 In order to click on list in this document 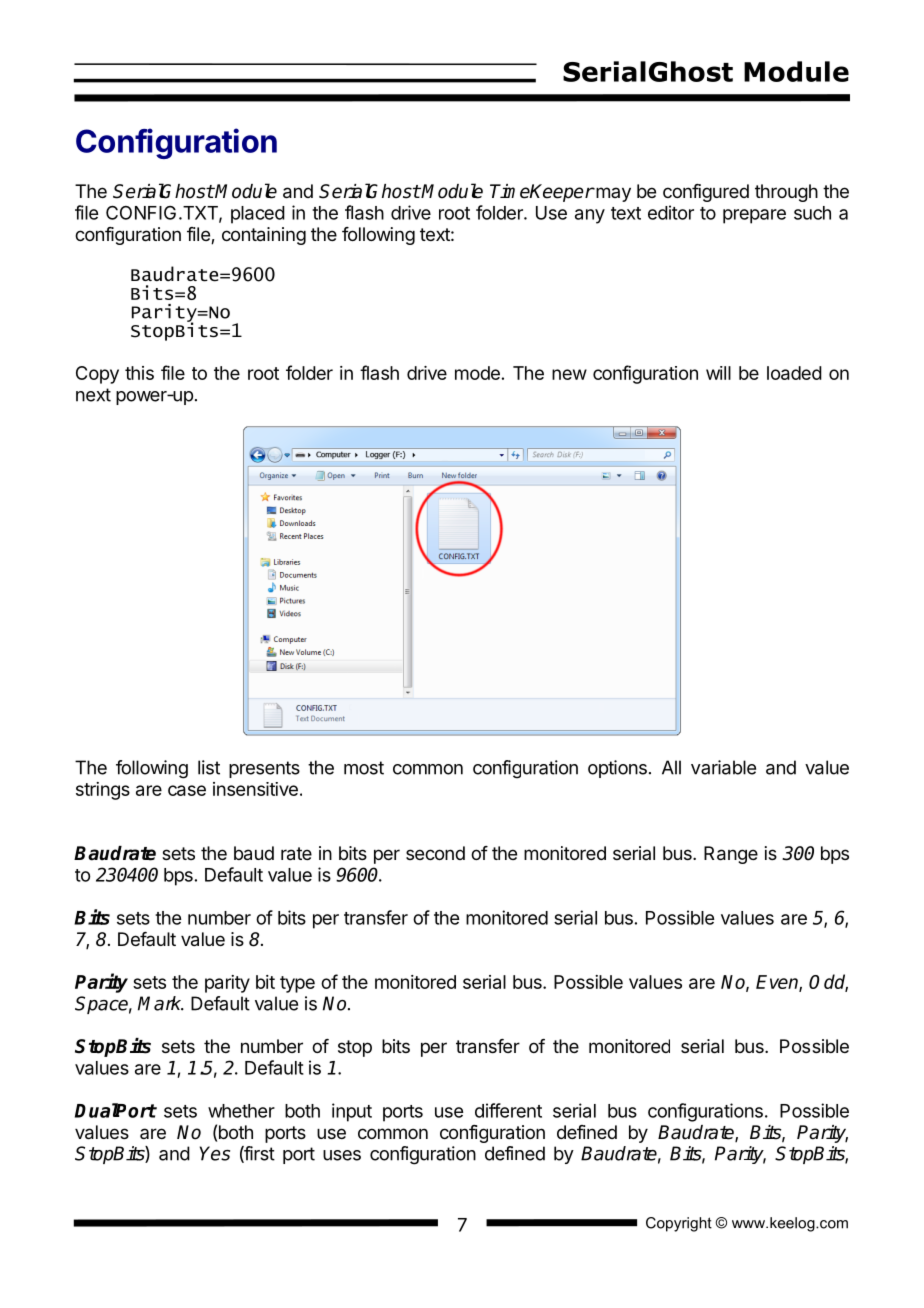, I will do `click(209, 767)`.
